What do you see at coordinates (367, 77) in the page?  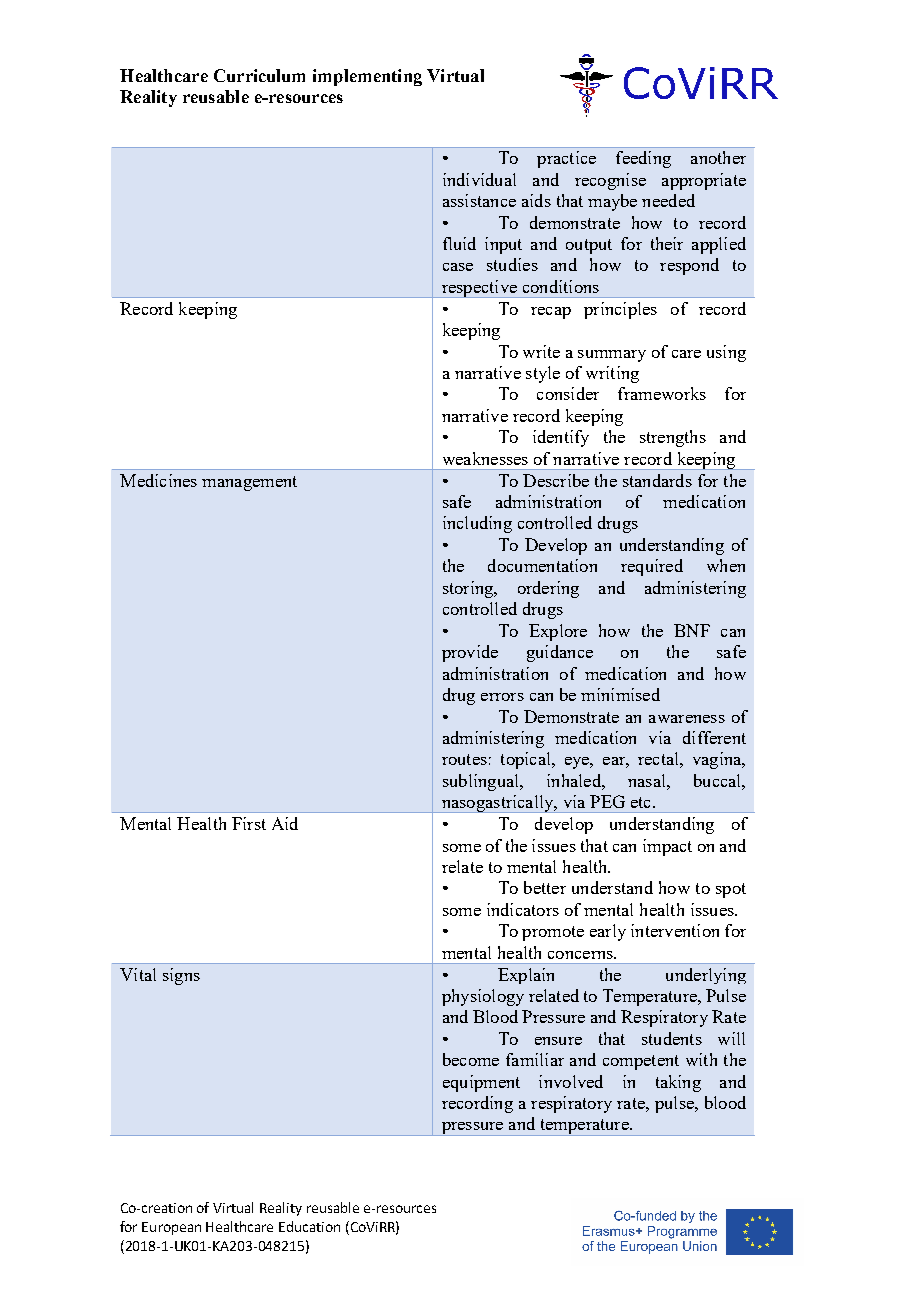 I see `implementing` at bounding box center [367, 77].
